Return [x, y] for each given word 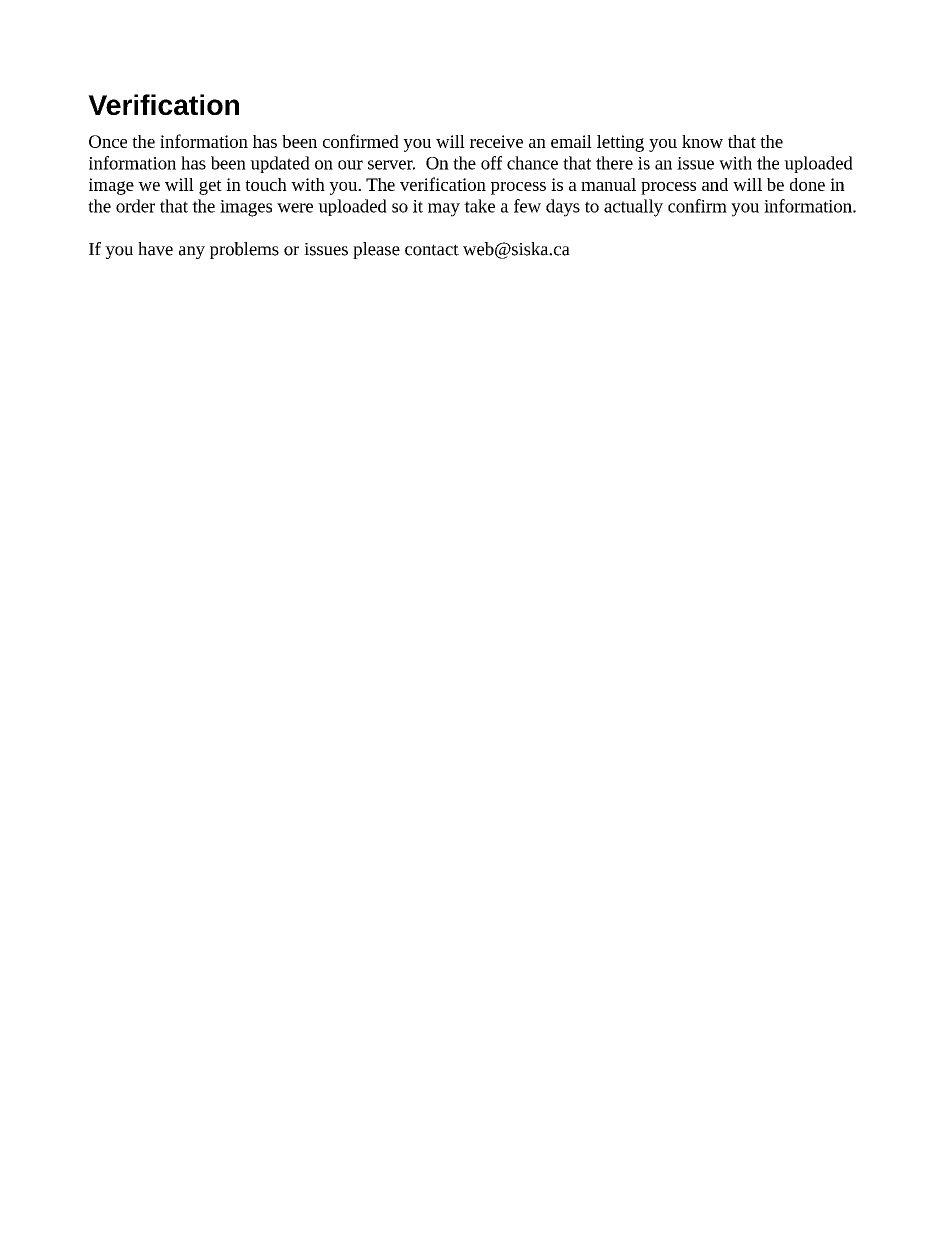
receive [496, 141]
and [715, 184]
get [210, 187]
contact [432, 250]
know [702, 141]
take [479, 206]
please [376, 250]
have [155, 249]
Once [108, 141]
